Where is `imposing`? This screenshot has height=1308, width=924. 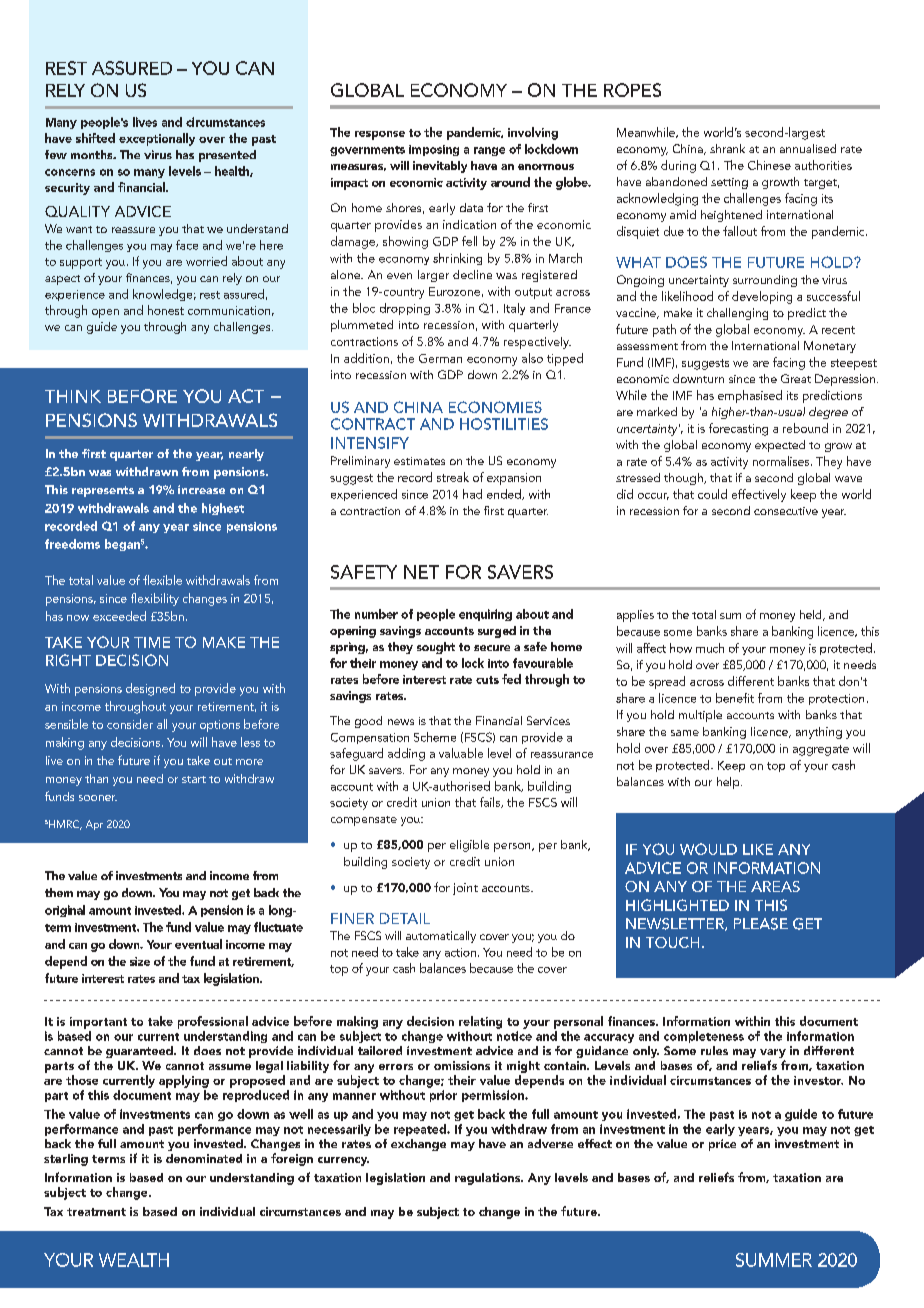 imposing is located at coordinates (434, 150).
